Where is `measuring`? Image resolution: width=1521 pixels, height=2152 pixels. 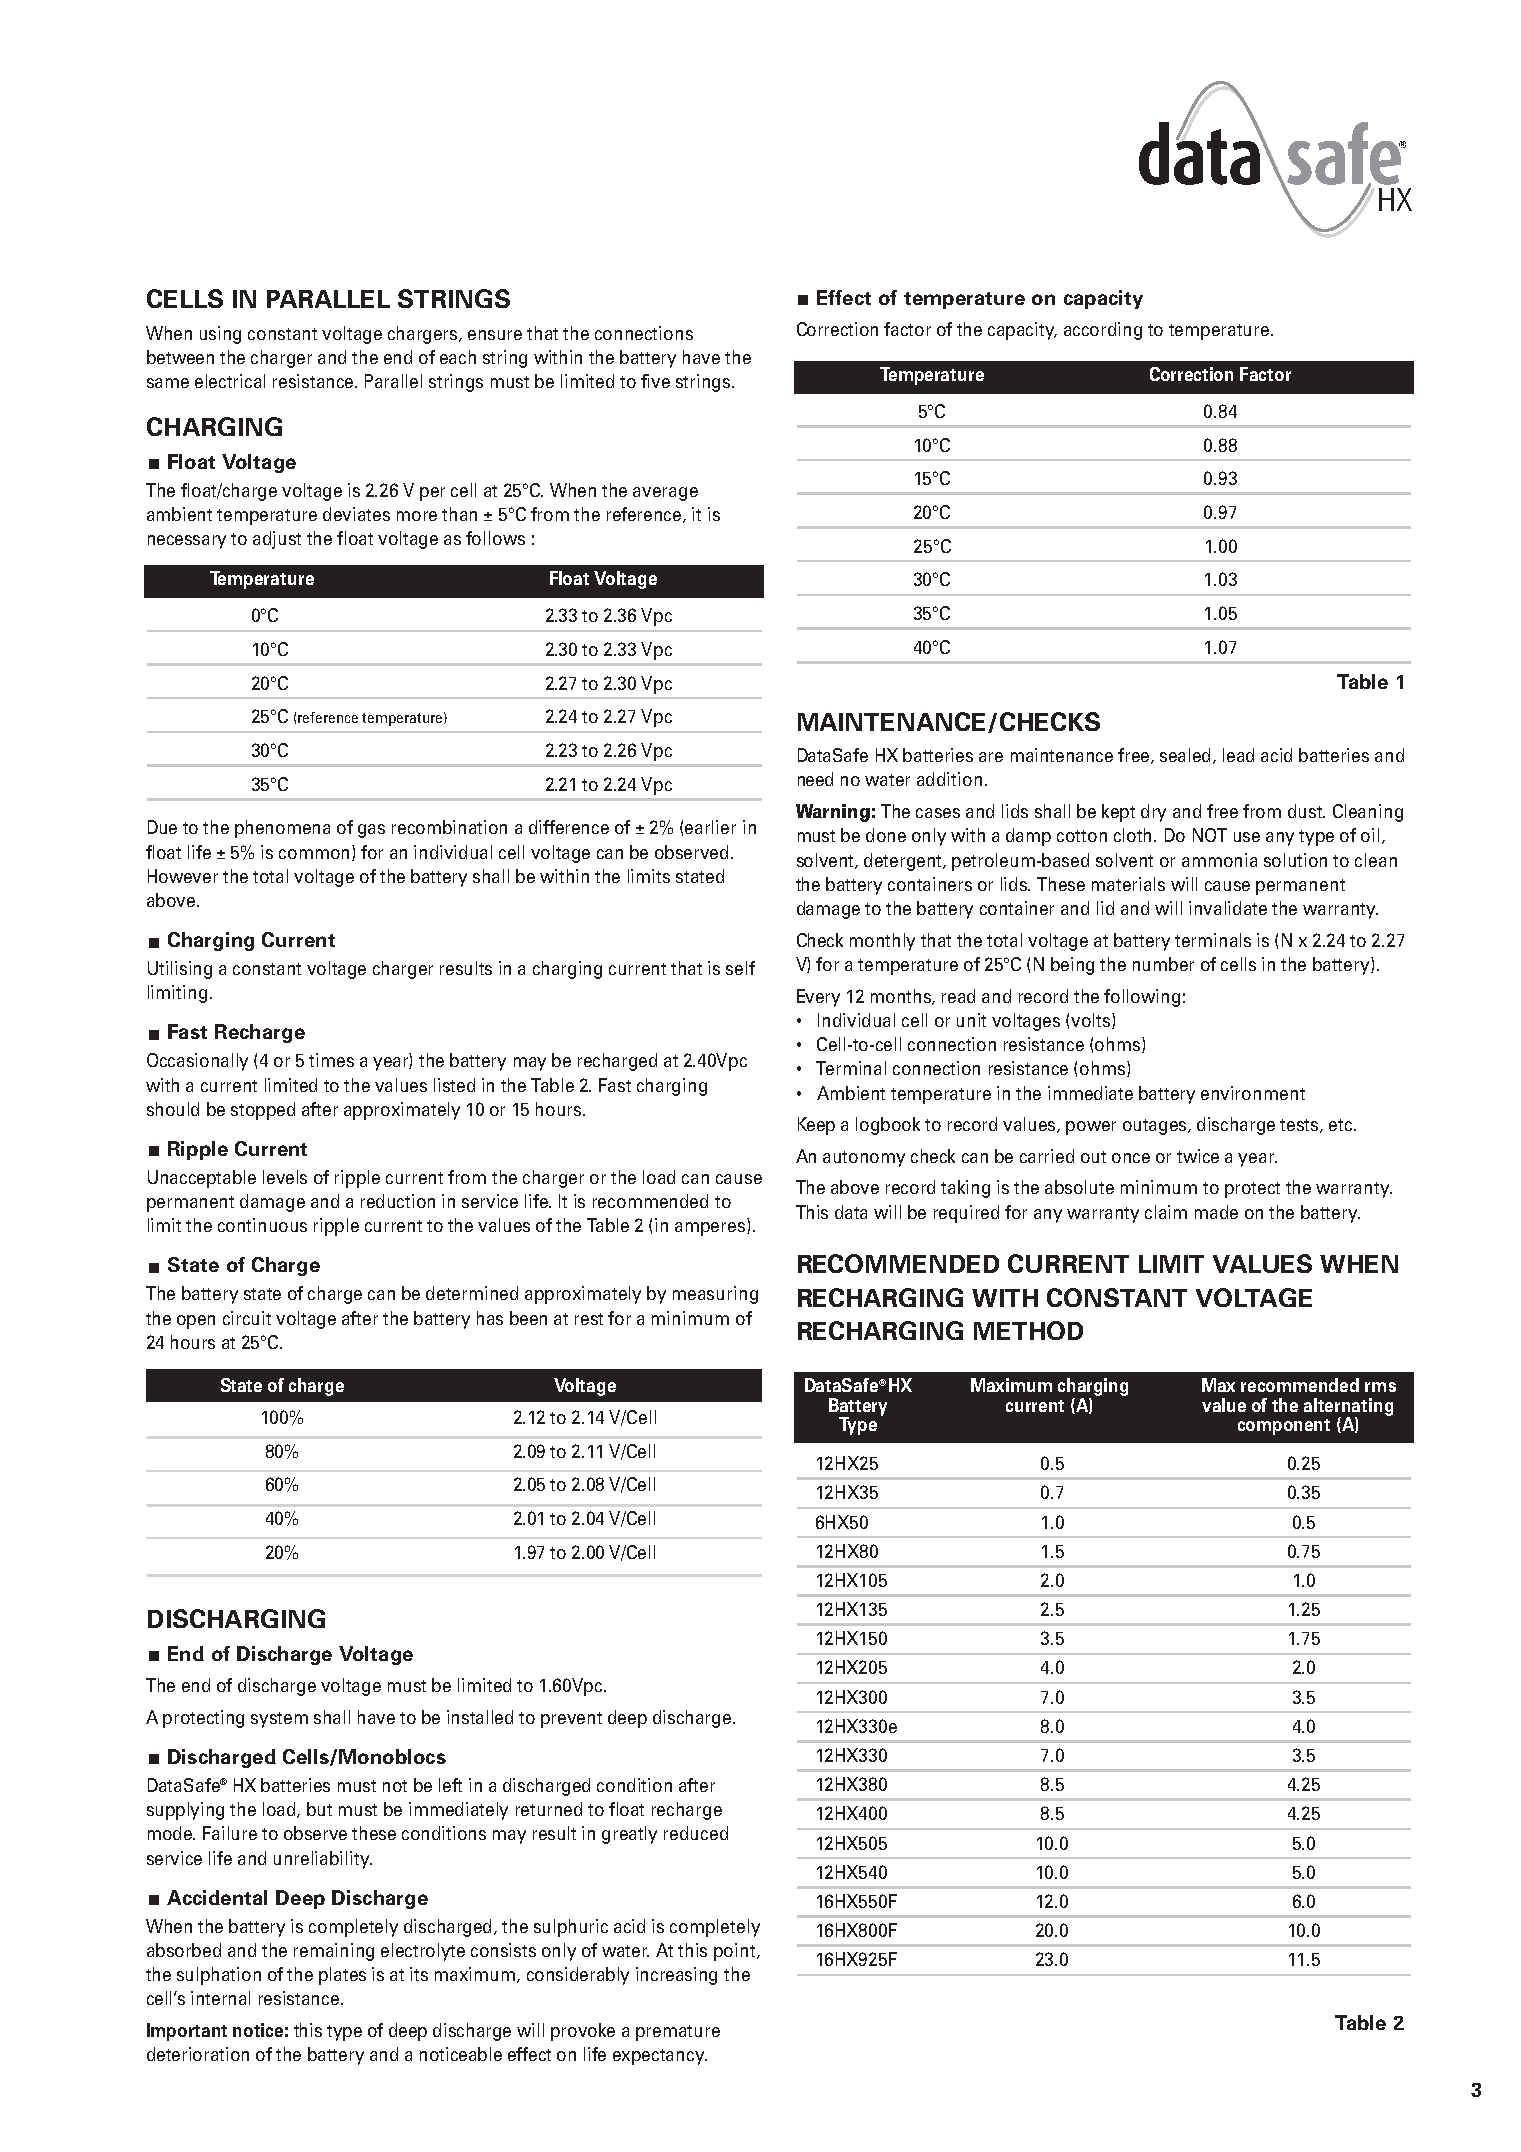 measuring is located at coordinates (715, 1295).
